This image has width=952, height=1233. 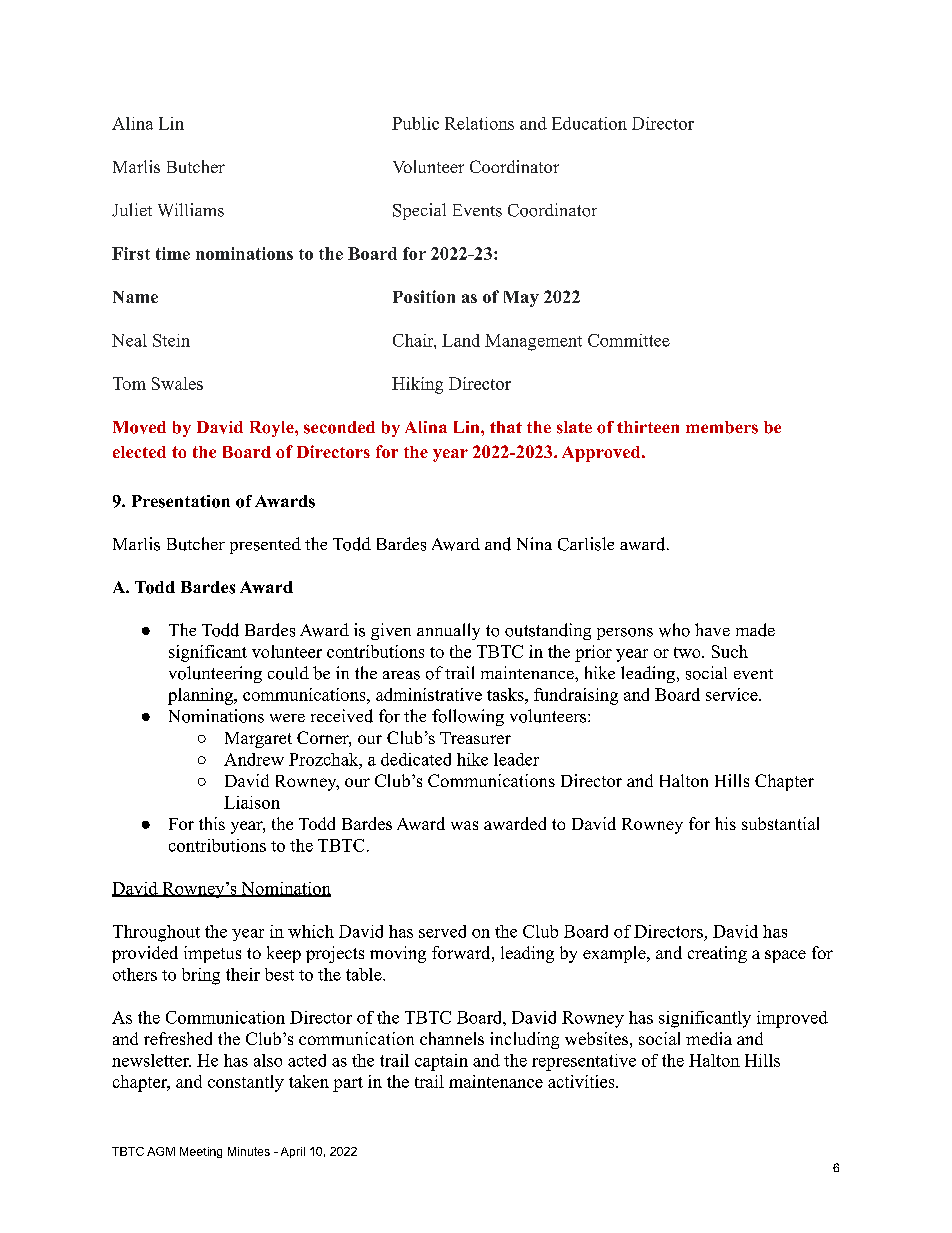 I want to click on Williams, so click(x=191, y=210).
